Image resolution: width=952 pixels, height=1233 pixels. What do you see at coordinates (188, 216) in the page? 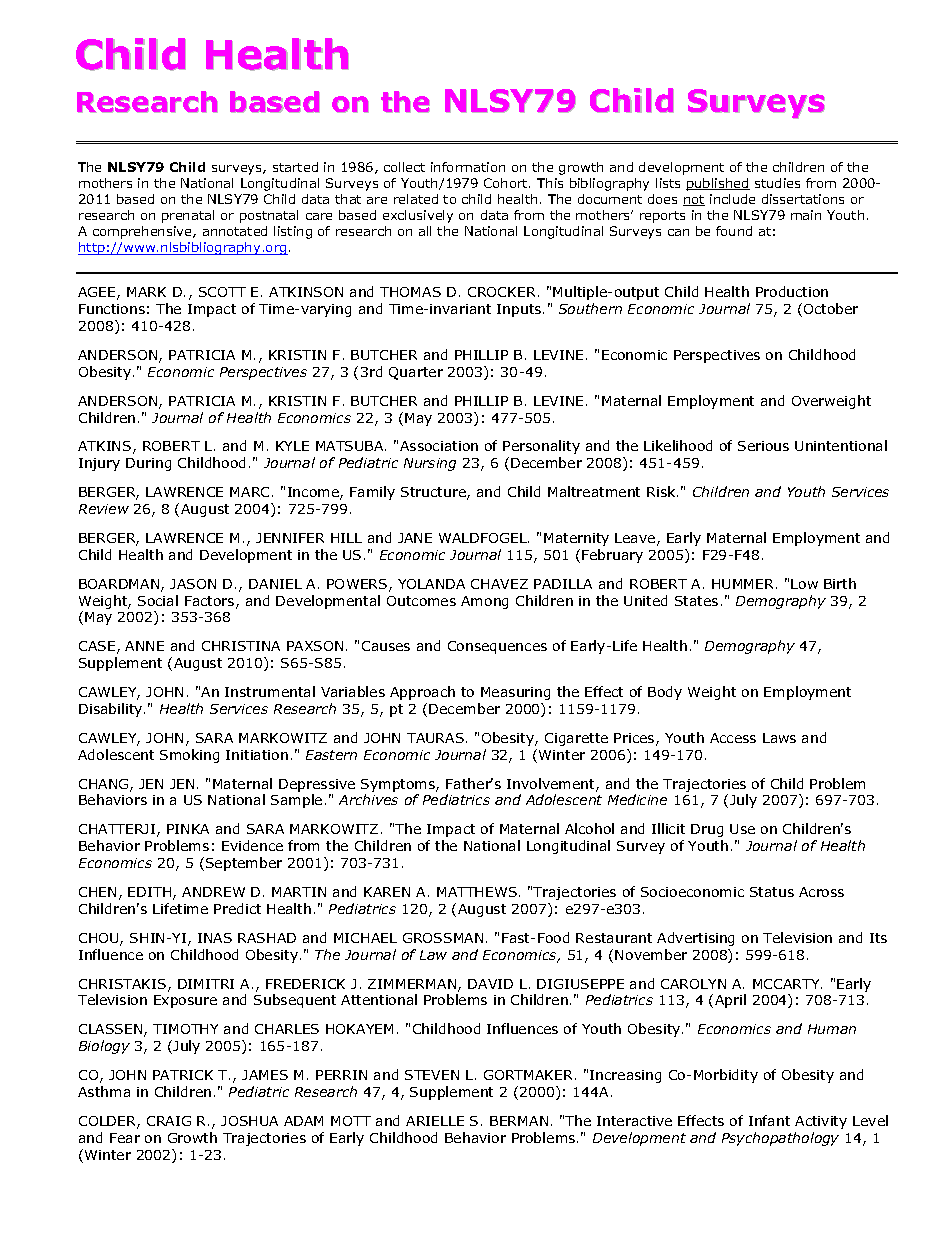
I see `prenatal` at bounding box center [188, 216].
